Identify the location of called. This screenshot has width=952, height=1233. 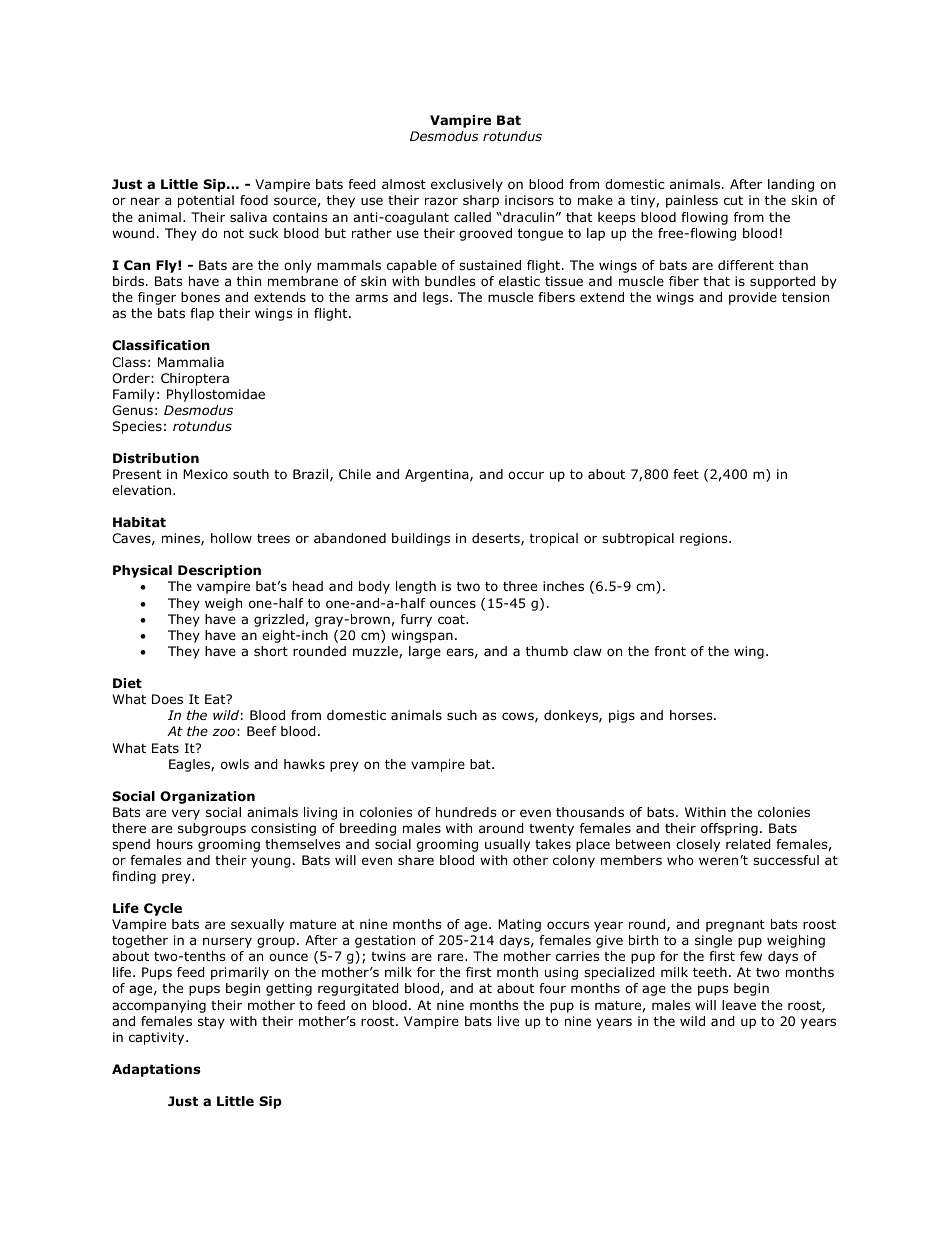
(472, 217).
